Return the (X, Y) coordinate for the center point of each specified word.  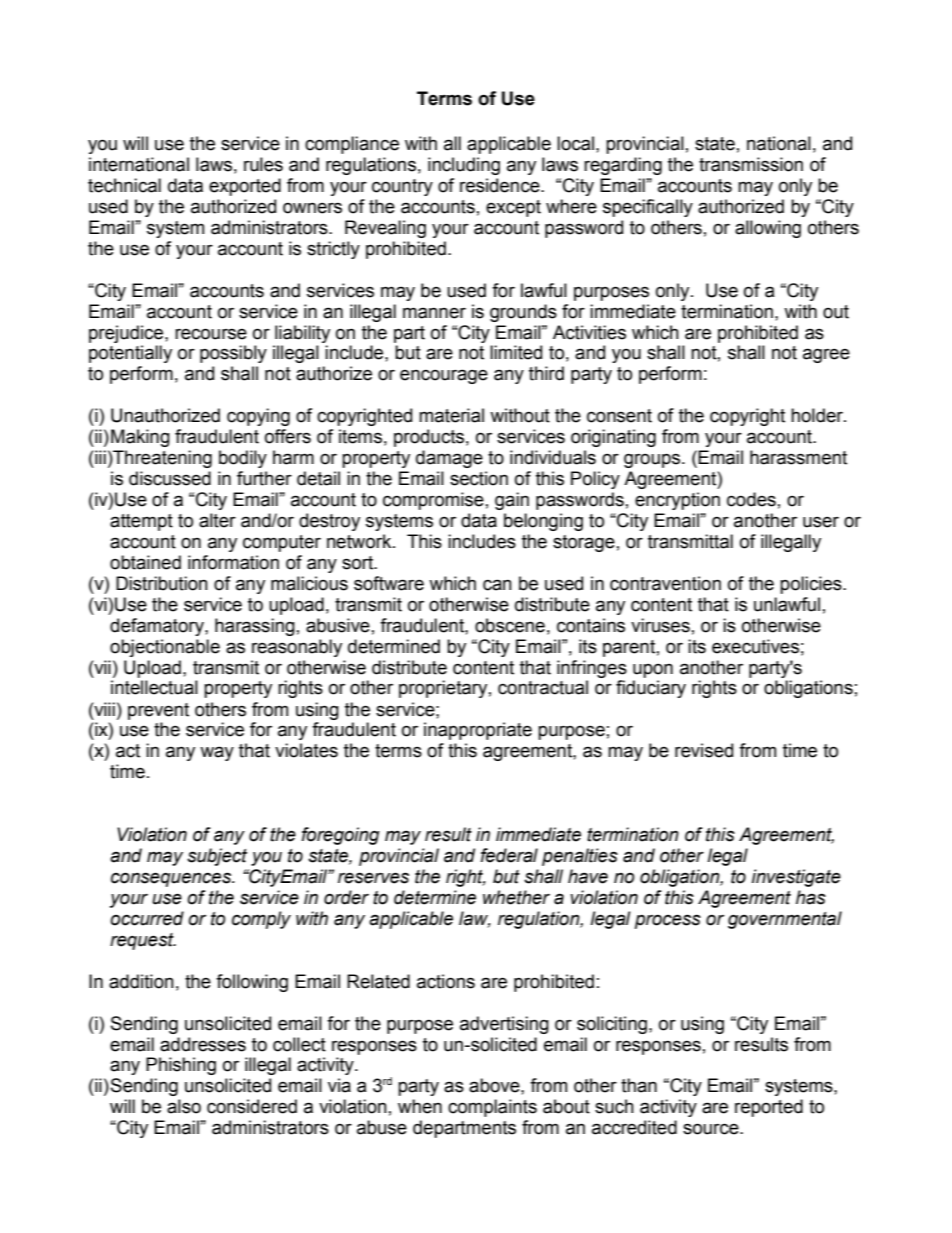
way (217, 753)
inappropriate (478, 731)
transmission (751, 164)
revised (704, 750)
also (184, 1106)
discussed (170, 478)
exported (245, 187)
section (479, 478)
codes (751, 499)
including (464, 166)
